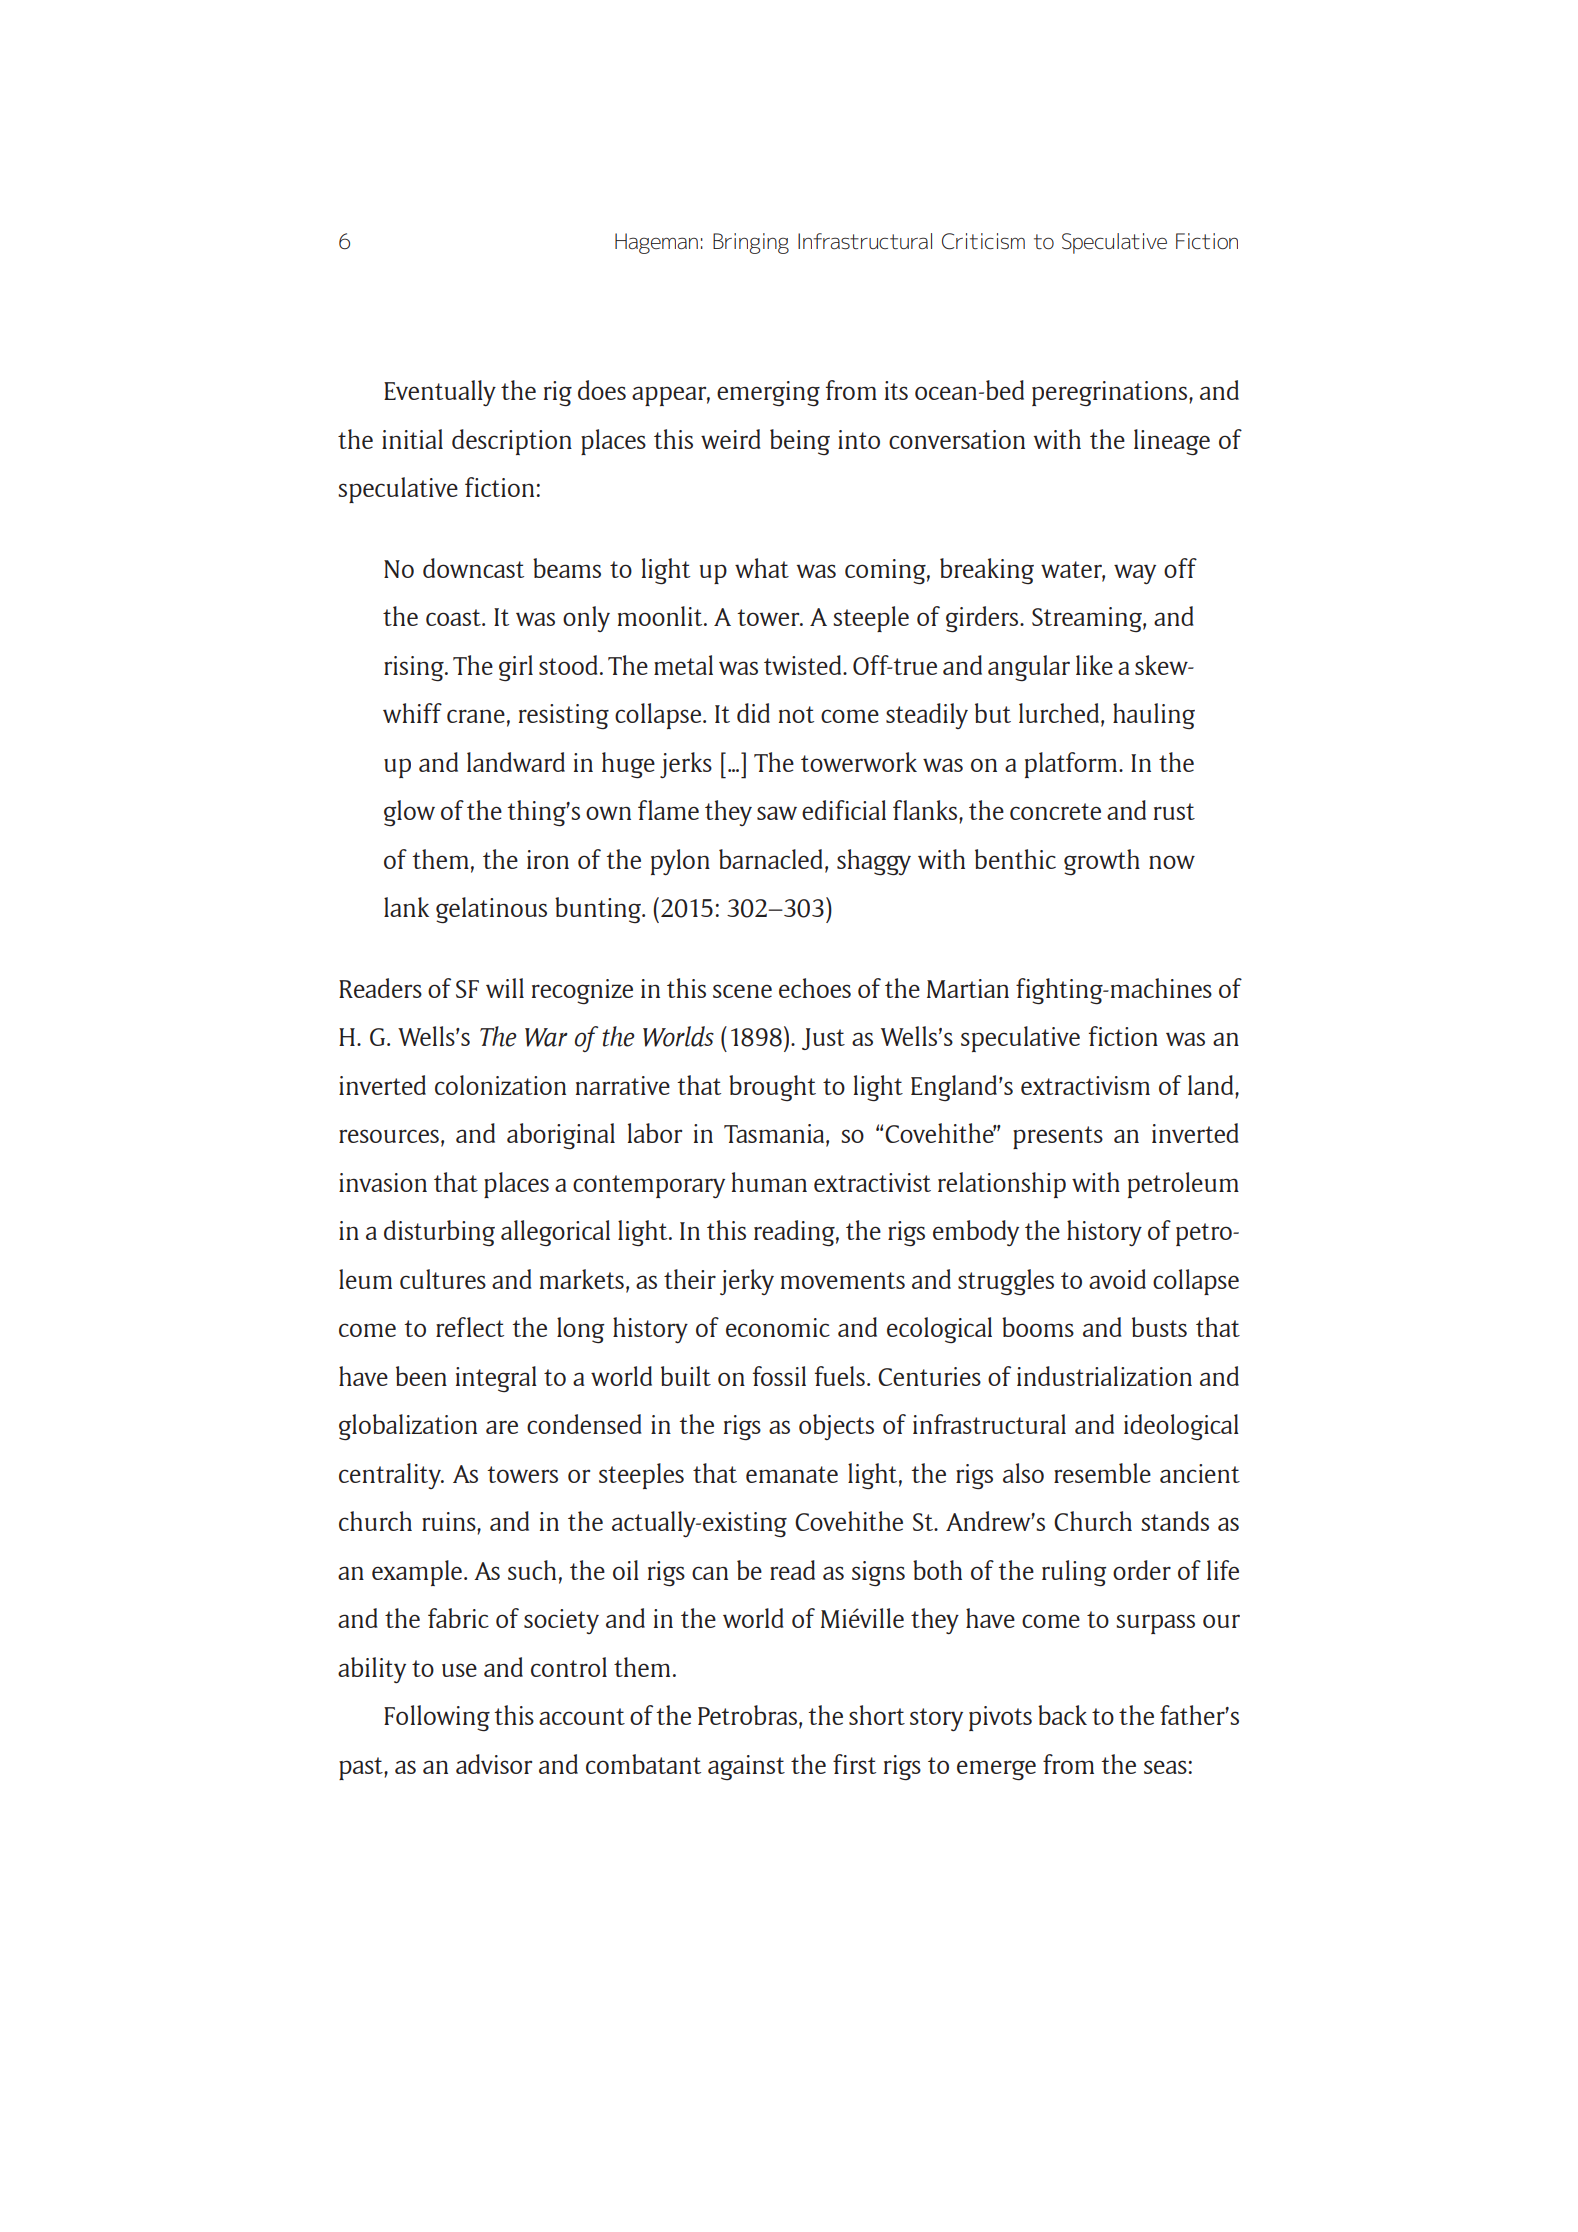 This screenshot has height=2232, width=1578. I want to click on Eventually, so click(440, 393).
